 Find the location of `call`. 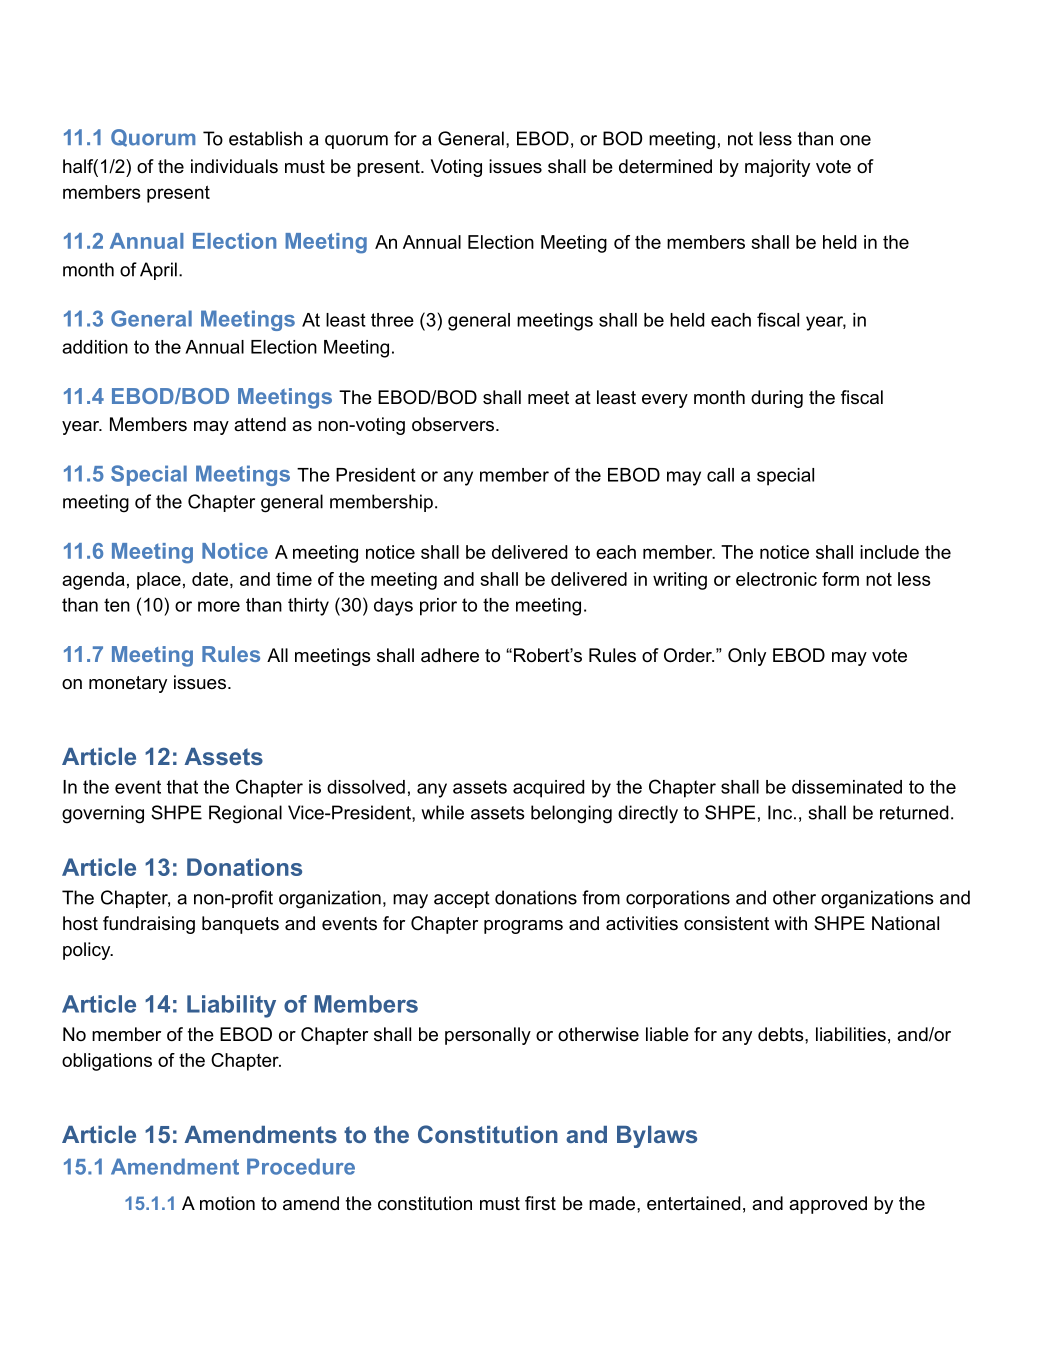

call is located at coordinates (720, 475).
